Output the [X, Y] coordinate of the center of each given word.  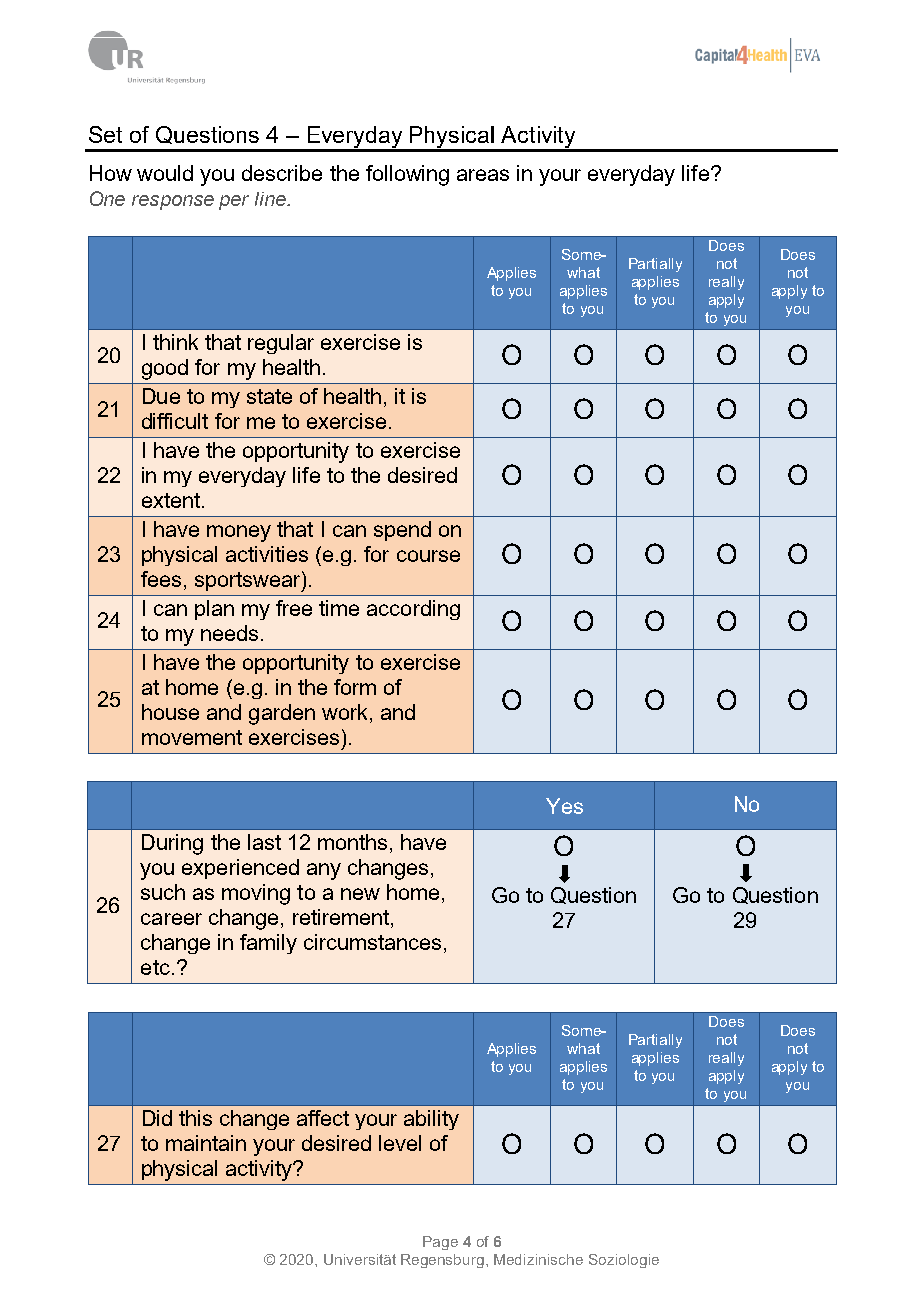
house [170, 712]
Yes [564, 806]
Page [440, 1243]
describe [282, 173]
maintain [206, 1143]
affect [323, 1118]
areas [483, 175]
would [165, 173]
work [344, 712]
